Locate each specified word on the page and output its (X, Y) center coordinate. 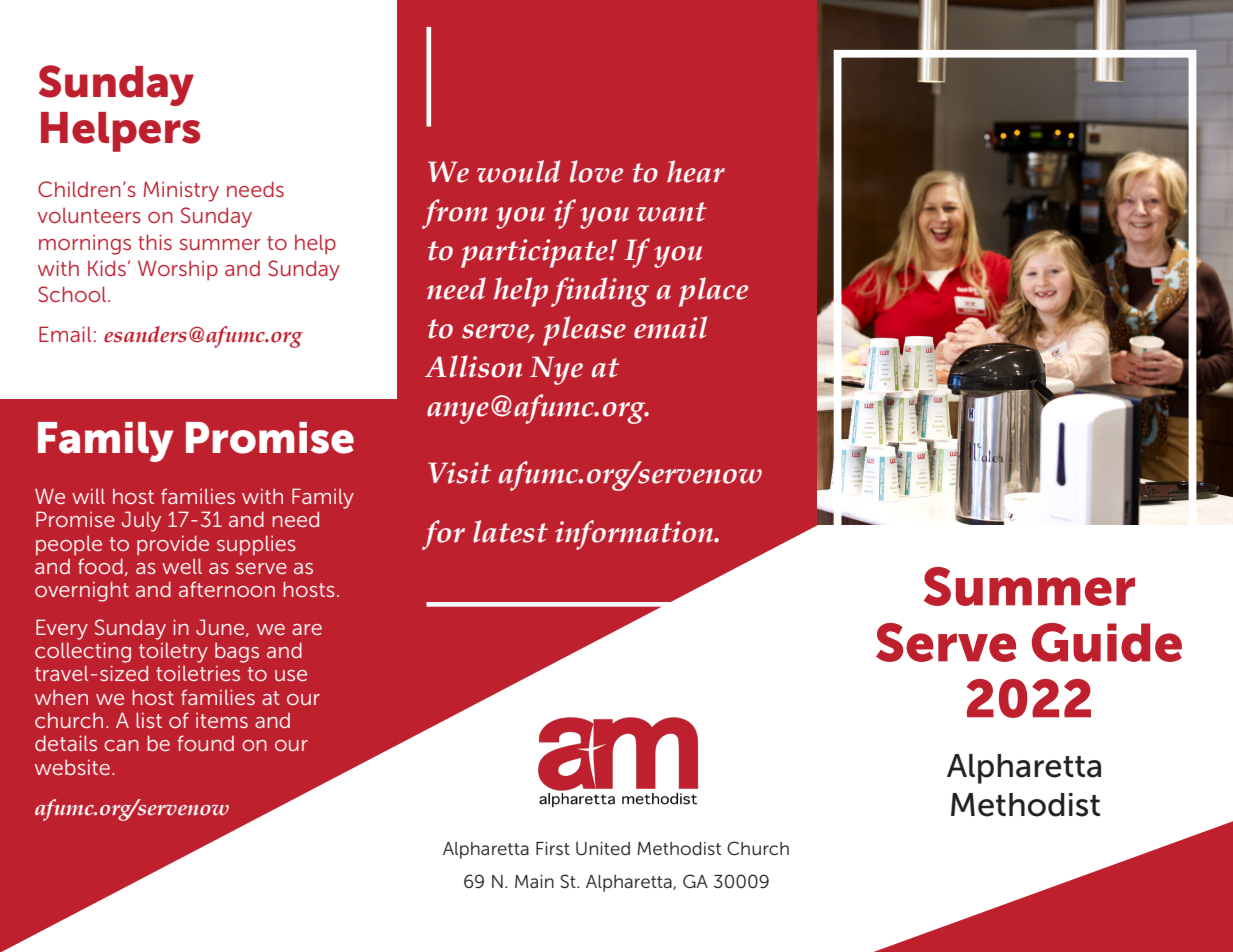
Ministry (181, 191)
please (584, 331)
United (603, 849)
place (713, 292)
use (291, 675)
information (635, 535)
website (72, 767)
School (73, 294)
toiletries (198, 673)
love (596, 171)
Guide (1107, 642)
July (141, 521)
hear (696, 171)
